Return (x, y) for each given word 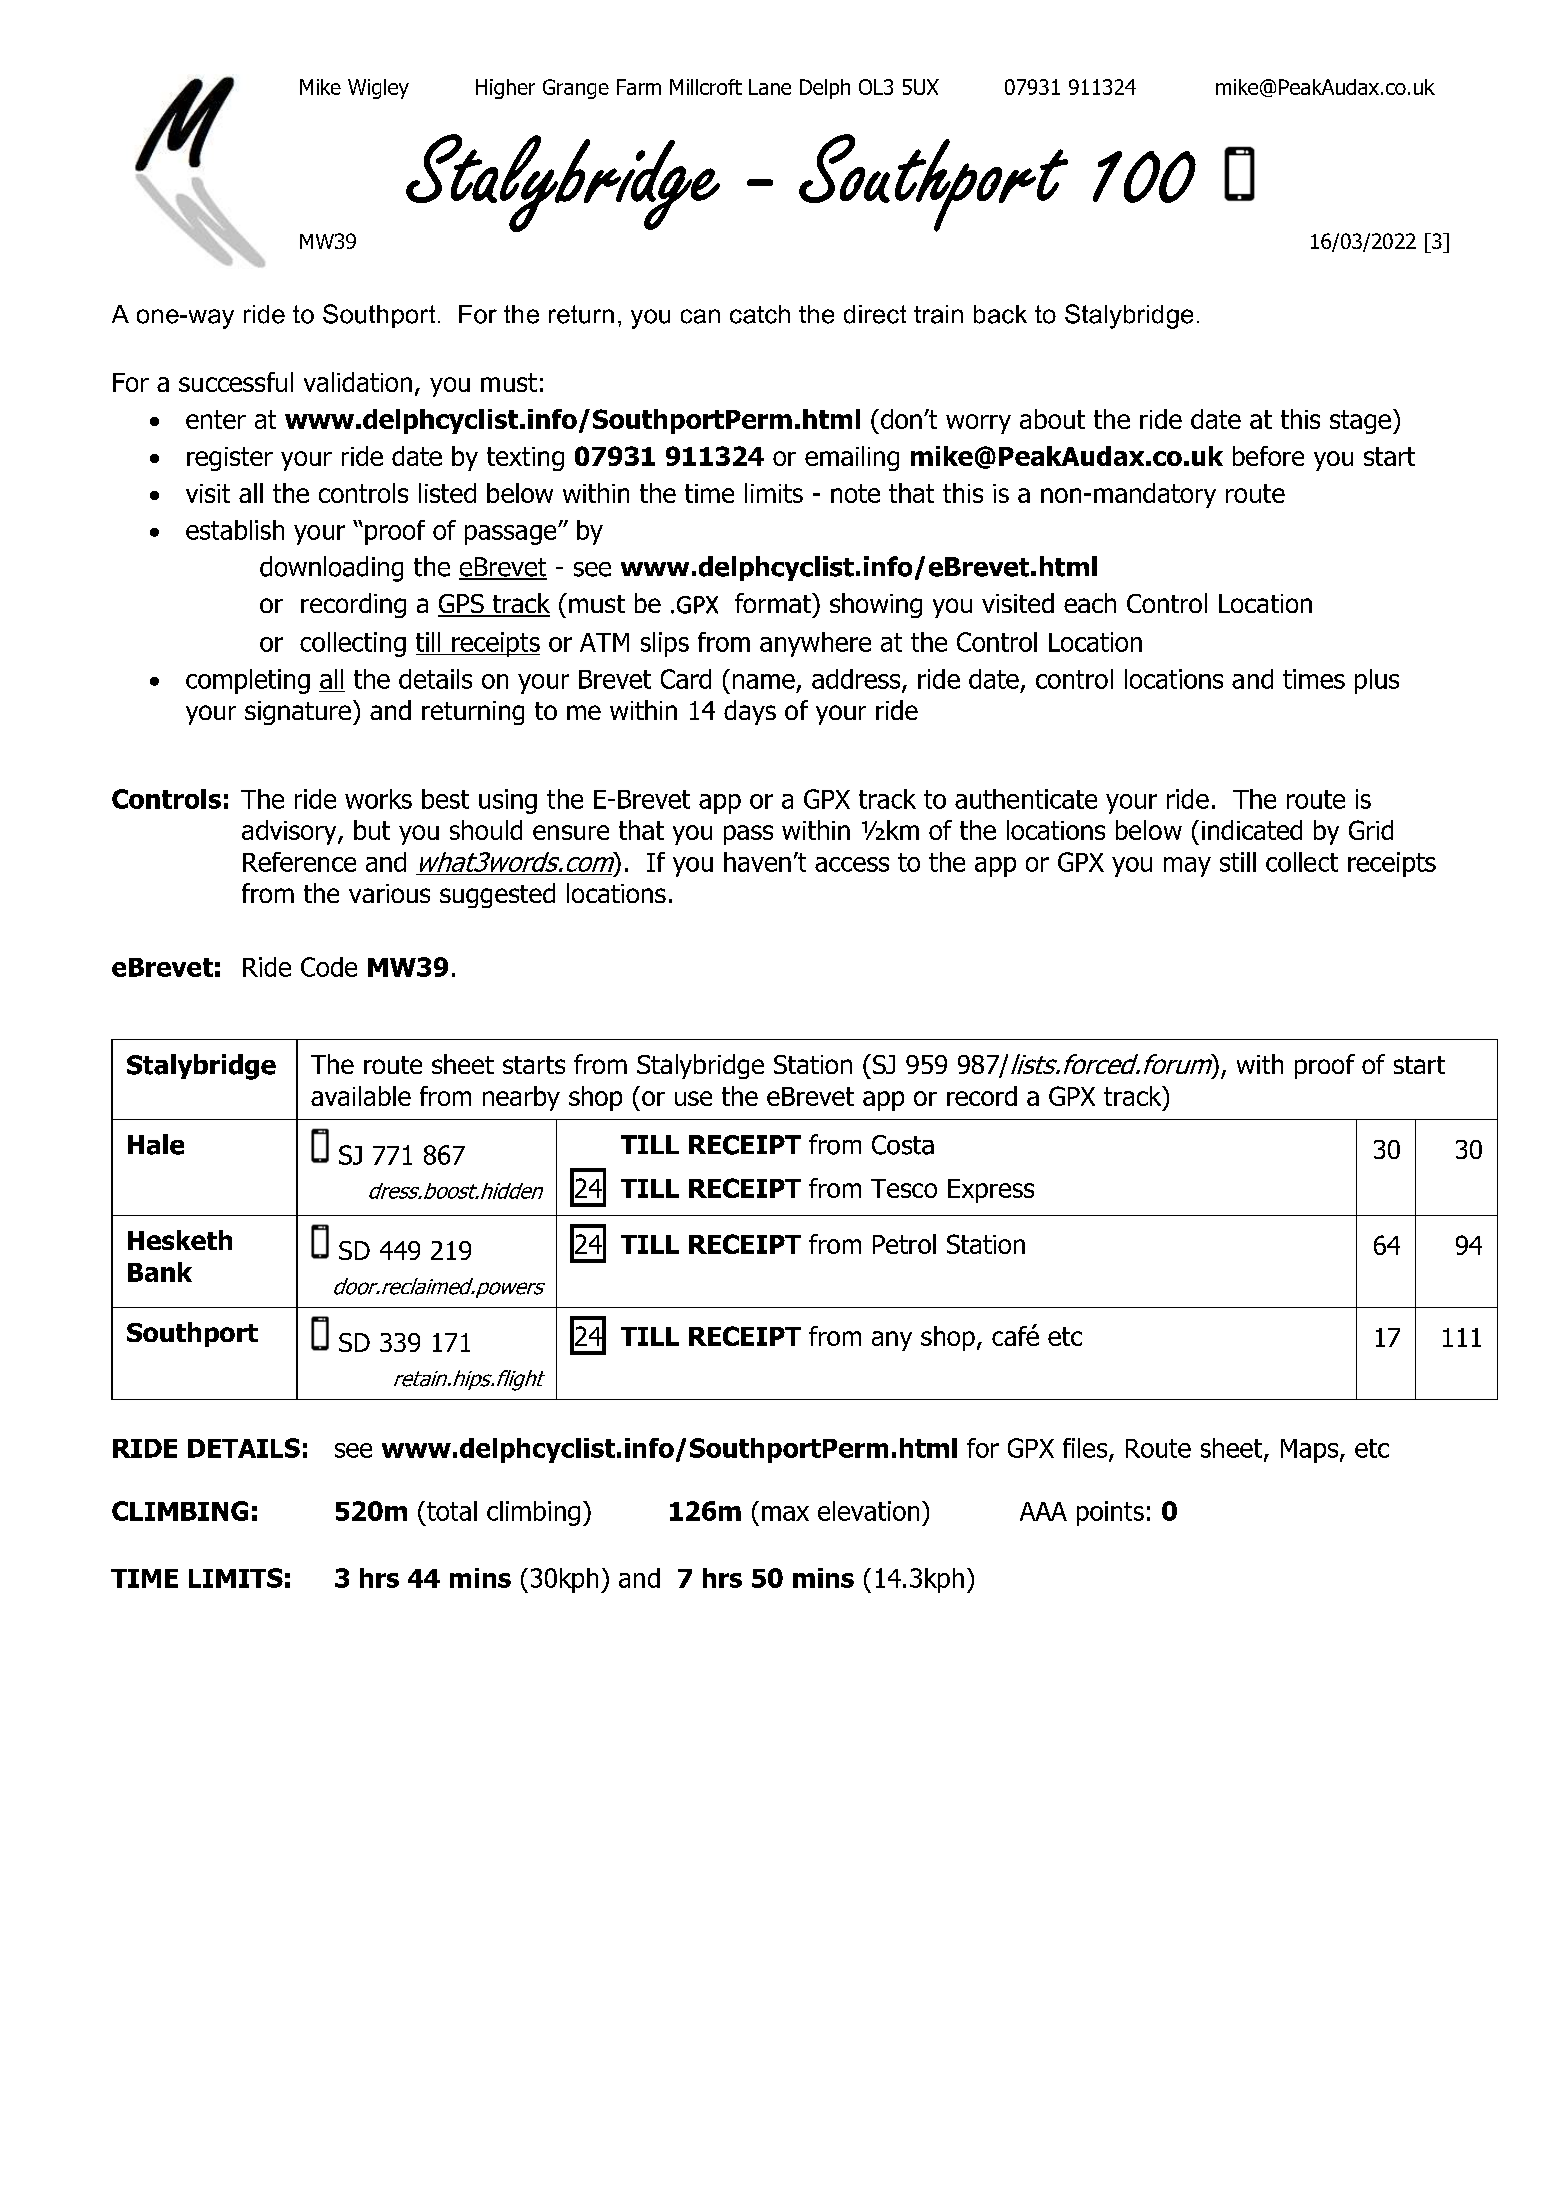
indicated (1252, 830)
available (361, 1096)
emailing (852, 458)
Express (991, 1191)
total (452, 1511)
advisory (290, 832)
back (1000, 314)
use (693, 1098)
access (852, 864)
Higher (505, 89)
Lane (770, 87)
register (230, 459)
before (1268, 456)
